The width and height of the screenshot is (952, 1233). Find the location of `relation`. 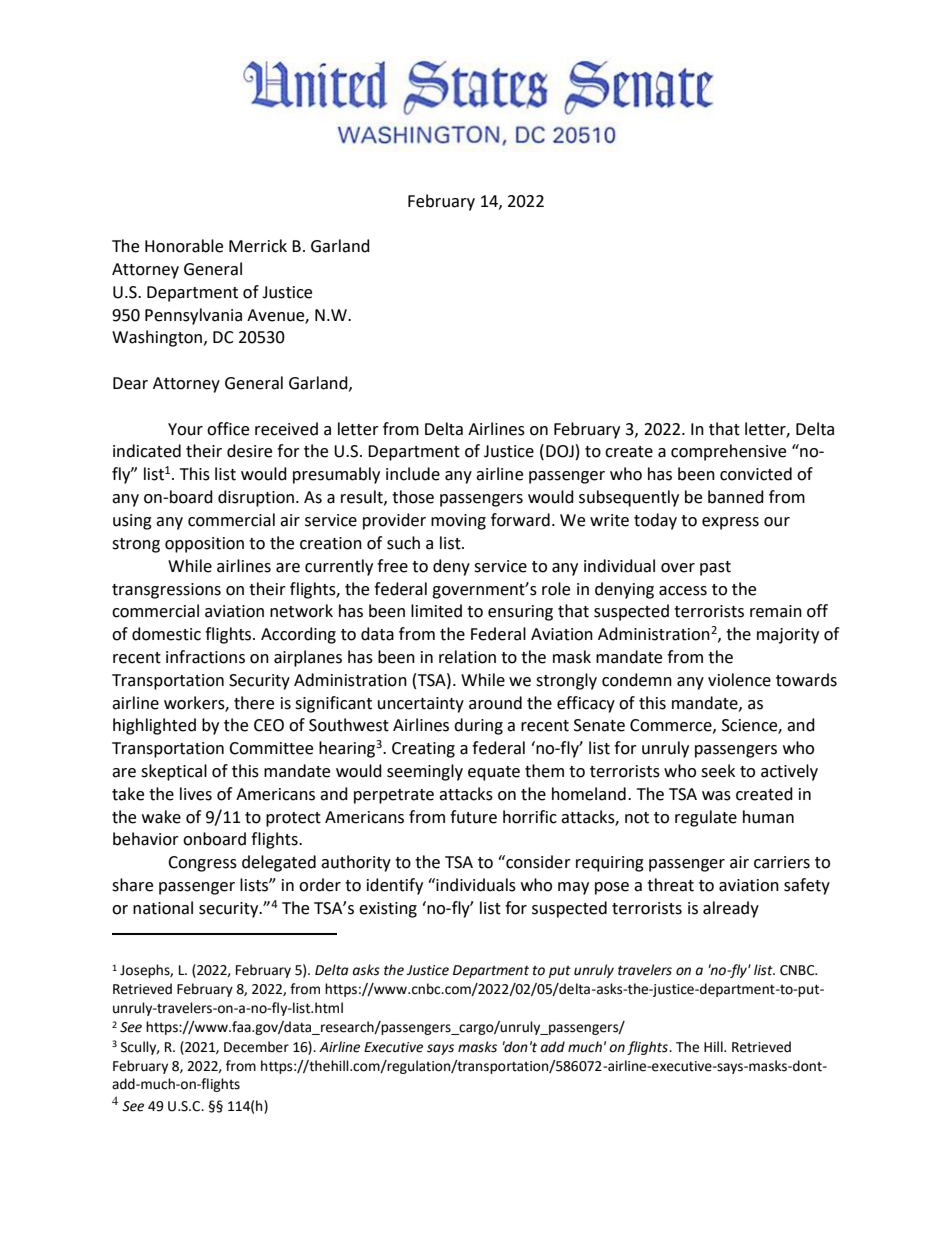

relation is located at coordinates (467, 657).
